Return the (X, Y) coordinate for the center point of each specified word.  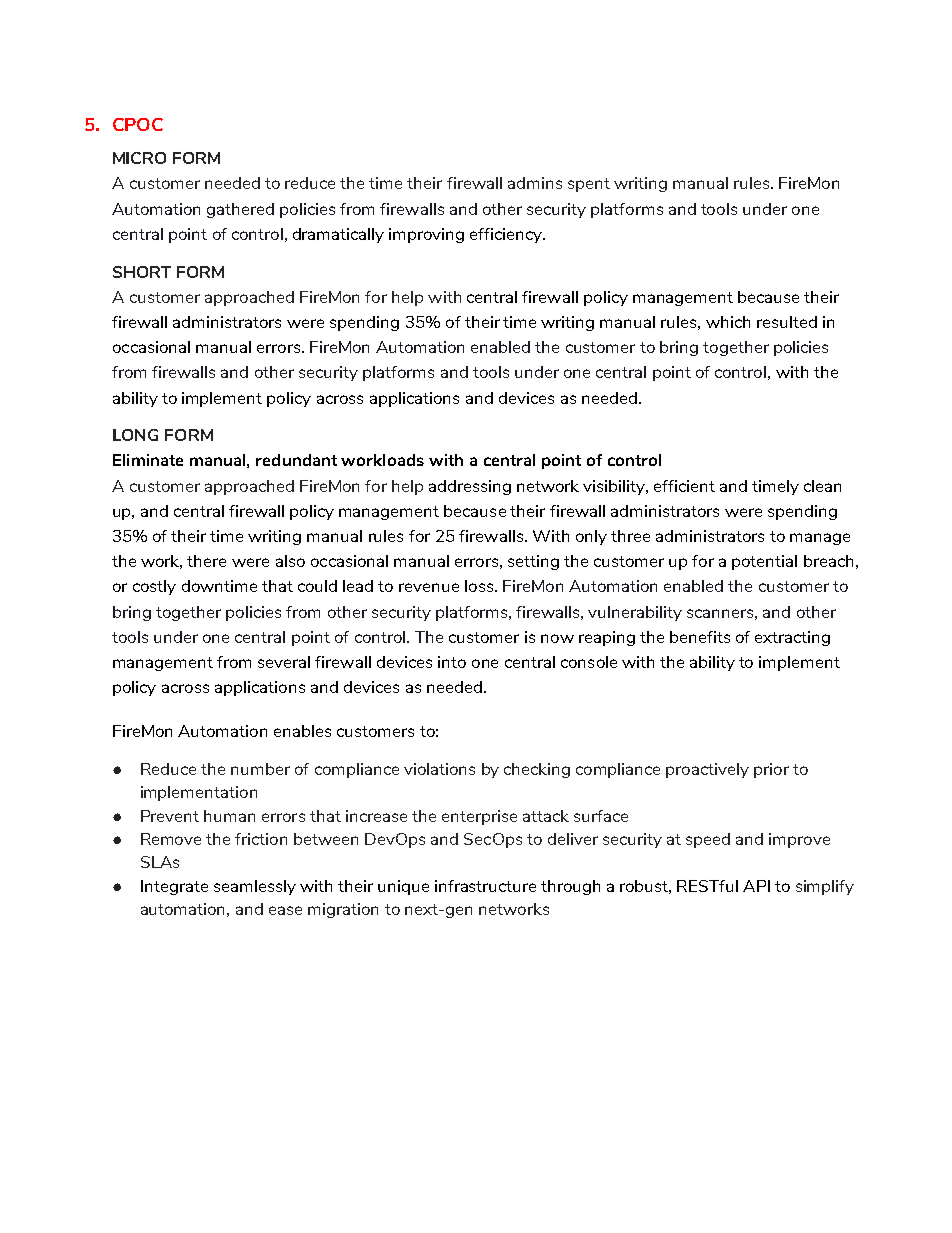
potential (764, 562)
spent (589, 185)
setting (533, 562)
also (290, 561)
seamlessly (255, 887)
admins (535, 183)
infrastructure (485, 886)
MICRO (139, 158)
